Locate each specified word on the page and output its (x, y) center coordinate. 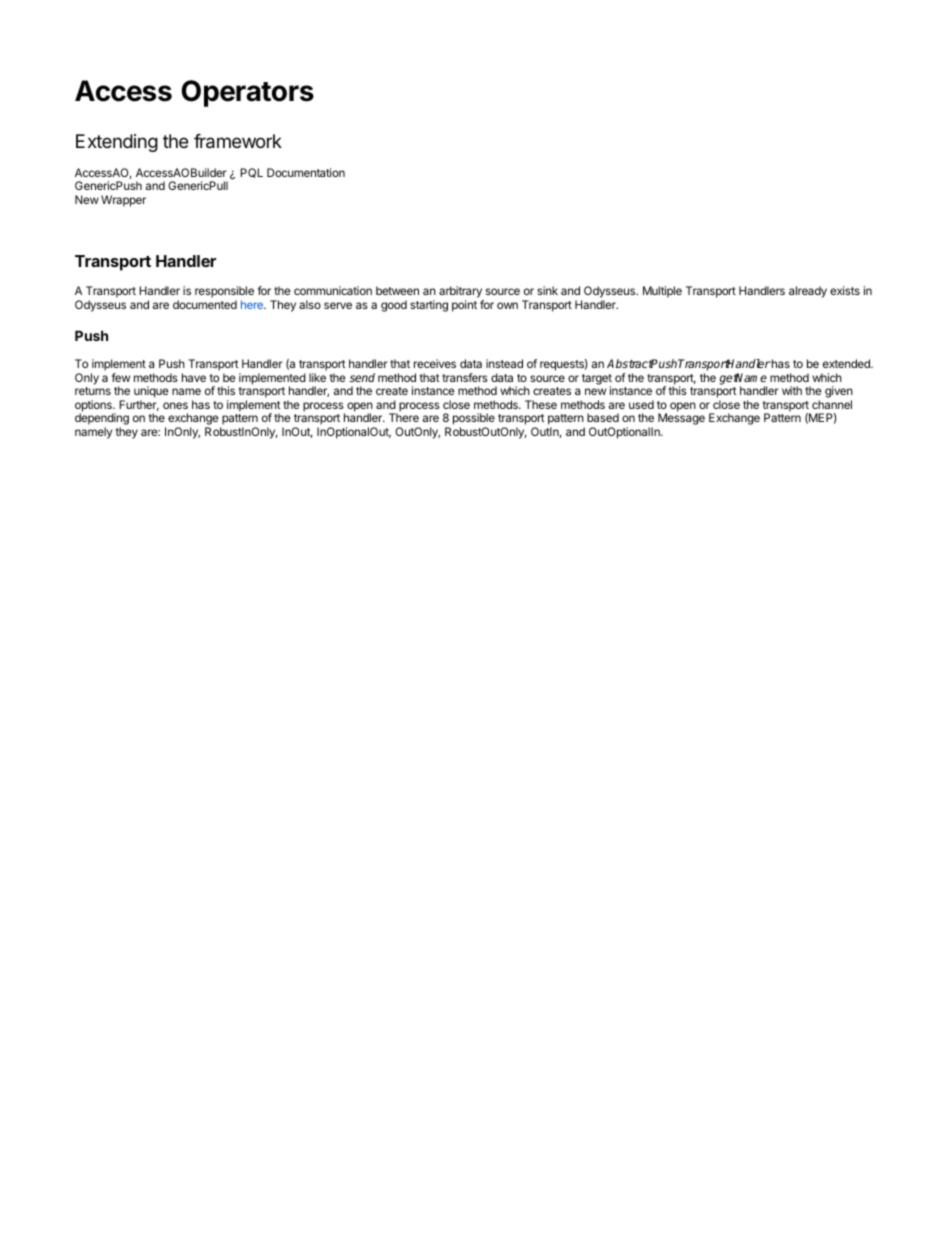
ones (175, 405)
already (808, 292)
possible (474, 420)
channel (832, 404)
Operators (247, 93)
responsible (224, 292)
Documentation (306, 172)
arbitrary (460, 292)
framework (238, 141)
